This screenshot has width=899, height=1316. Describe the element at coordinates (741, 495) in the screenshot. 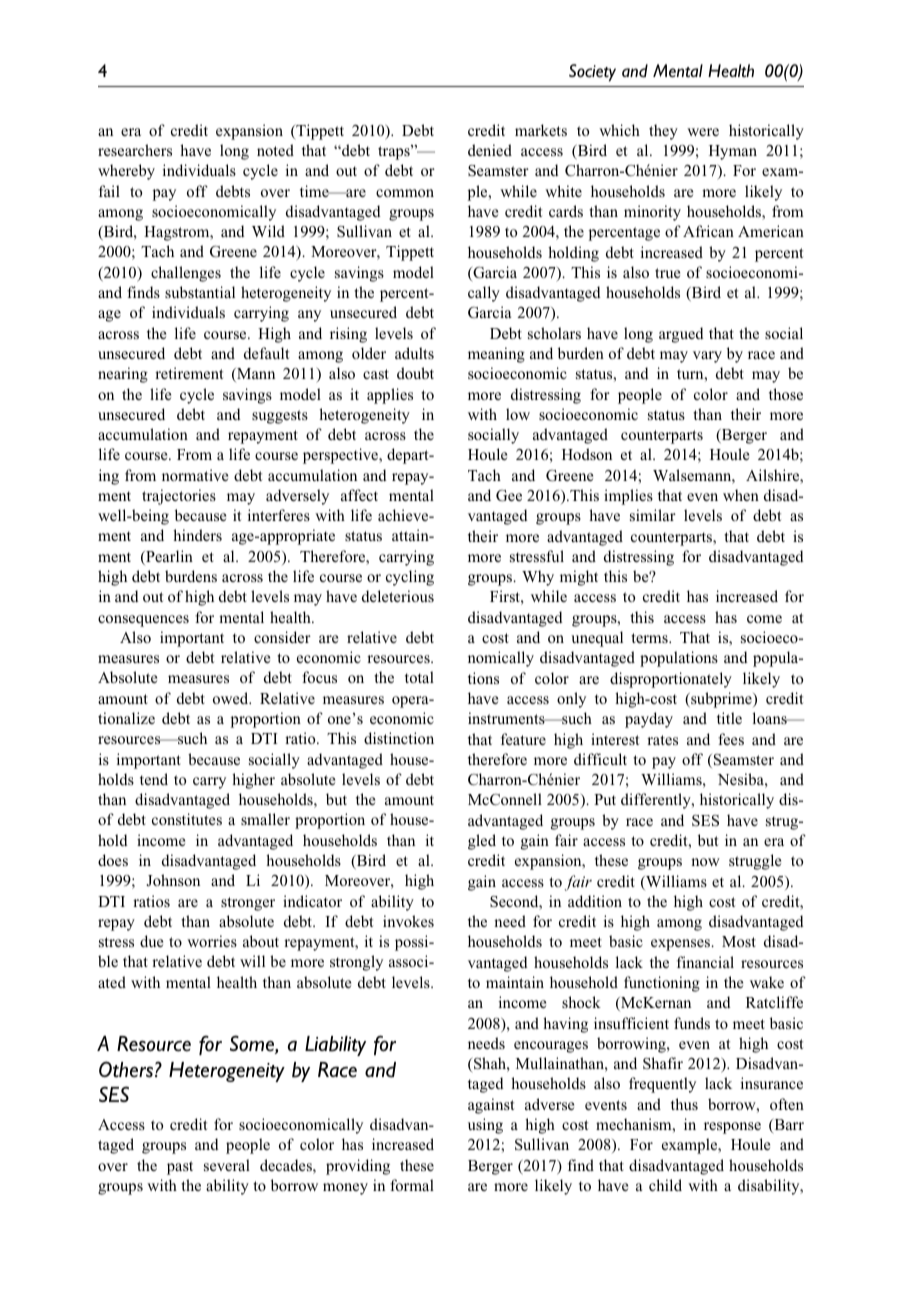

I see `when` at that location.
